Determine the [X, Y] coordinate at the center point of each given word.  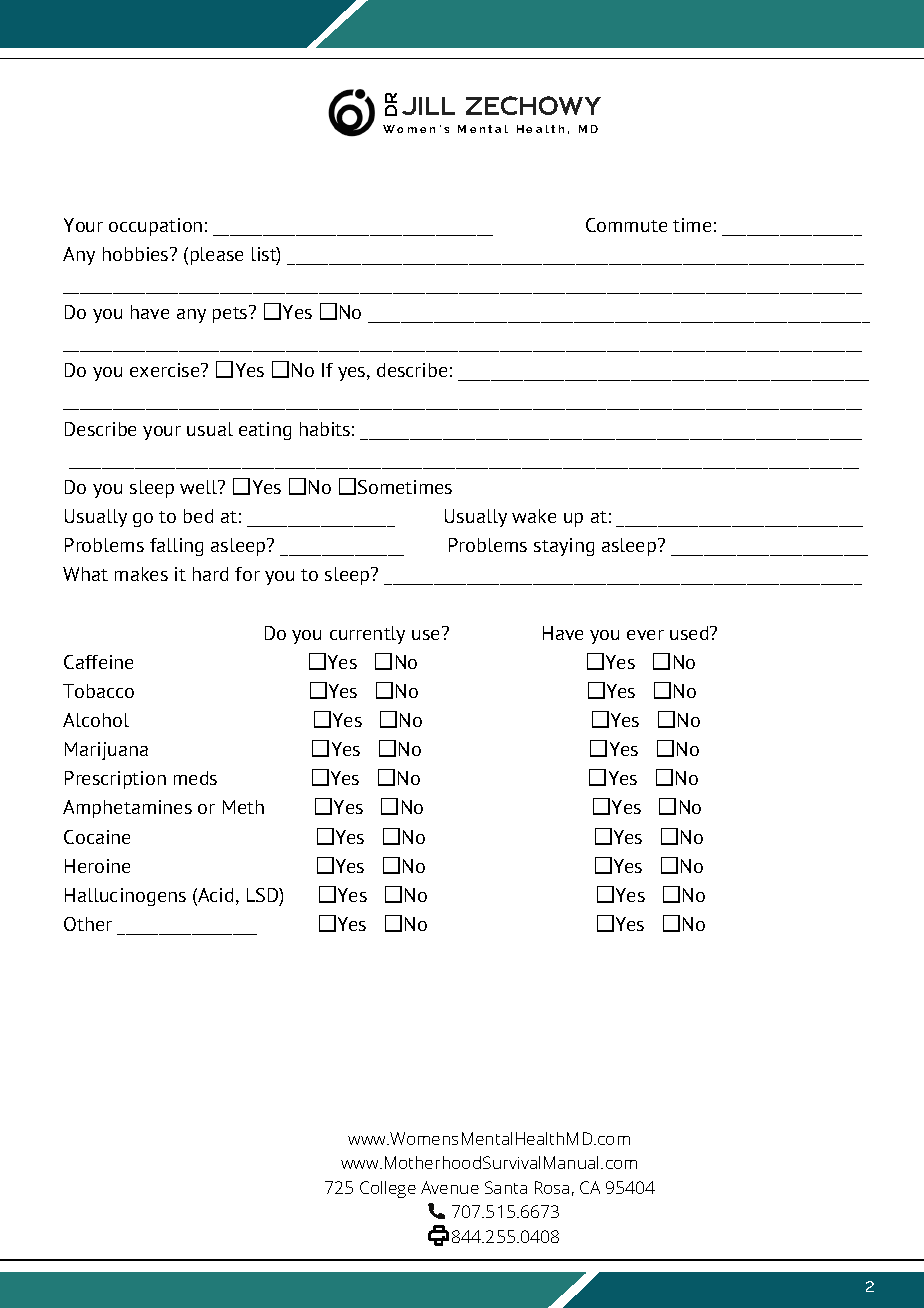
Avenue [450, 1187]
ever [645, 635]
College [388, 1189]
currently [367, 635]
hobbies [137, 254]
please [217, 256]
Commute [626, 225]
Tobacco [98, 691]
